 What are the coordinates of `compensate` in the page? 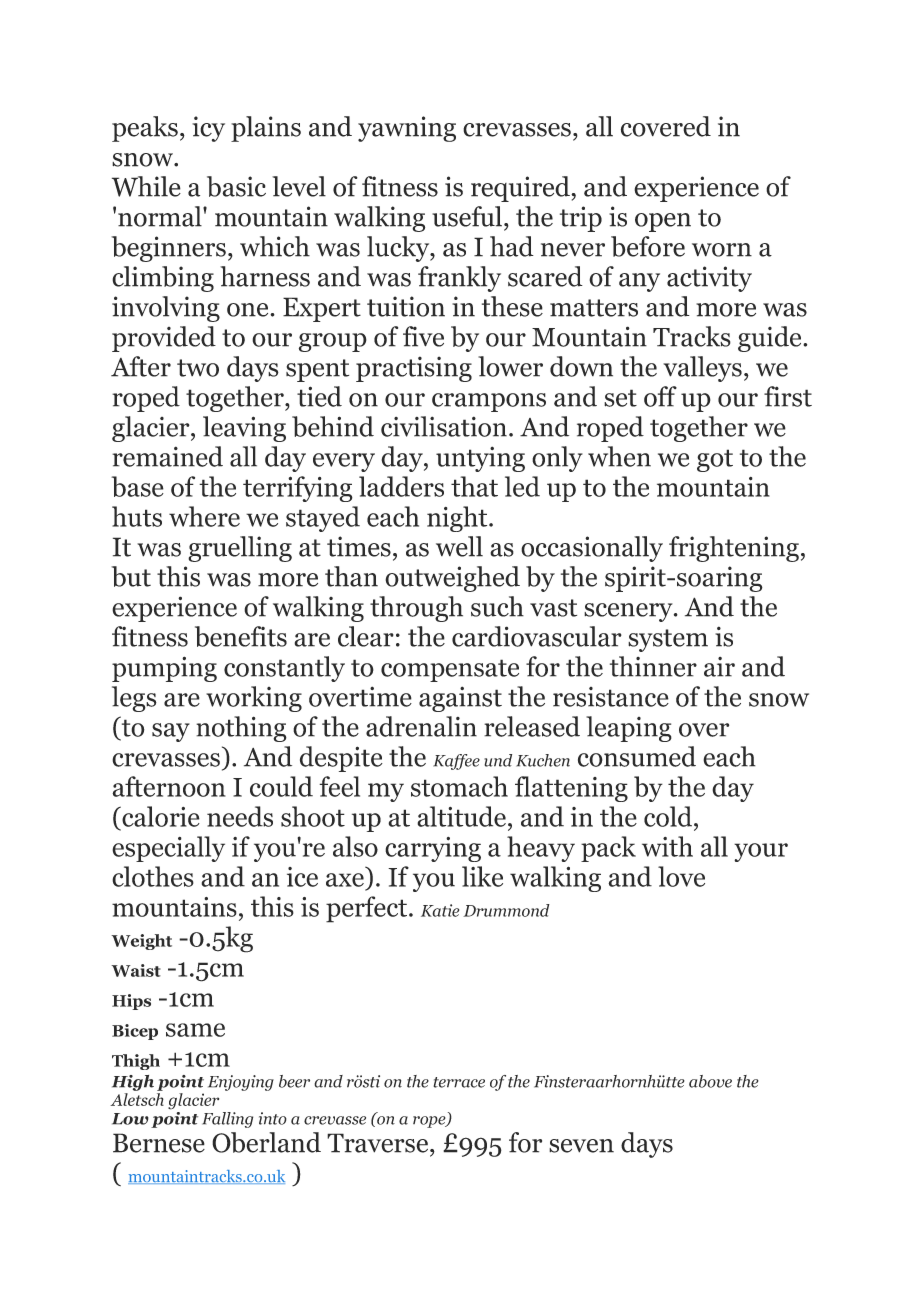 It's located at (450, 670).
